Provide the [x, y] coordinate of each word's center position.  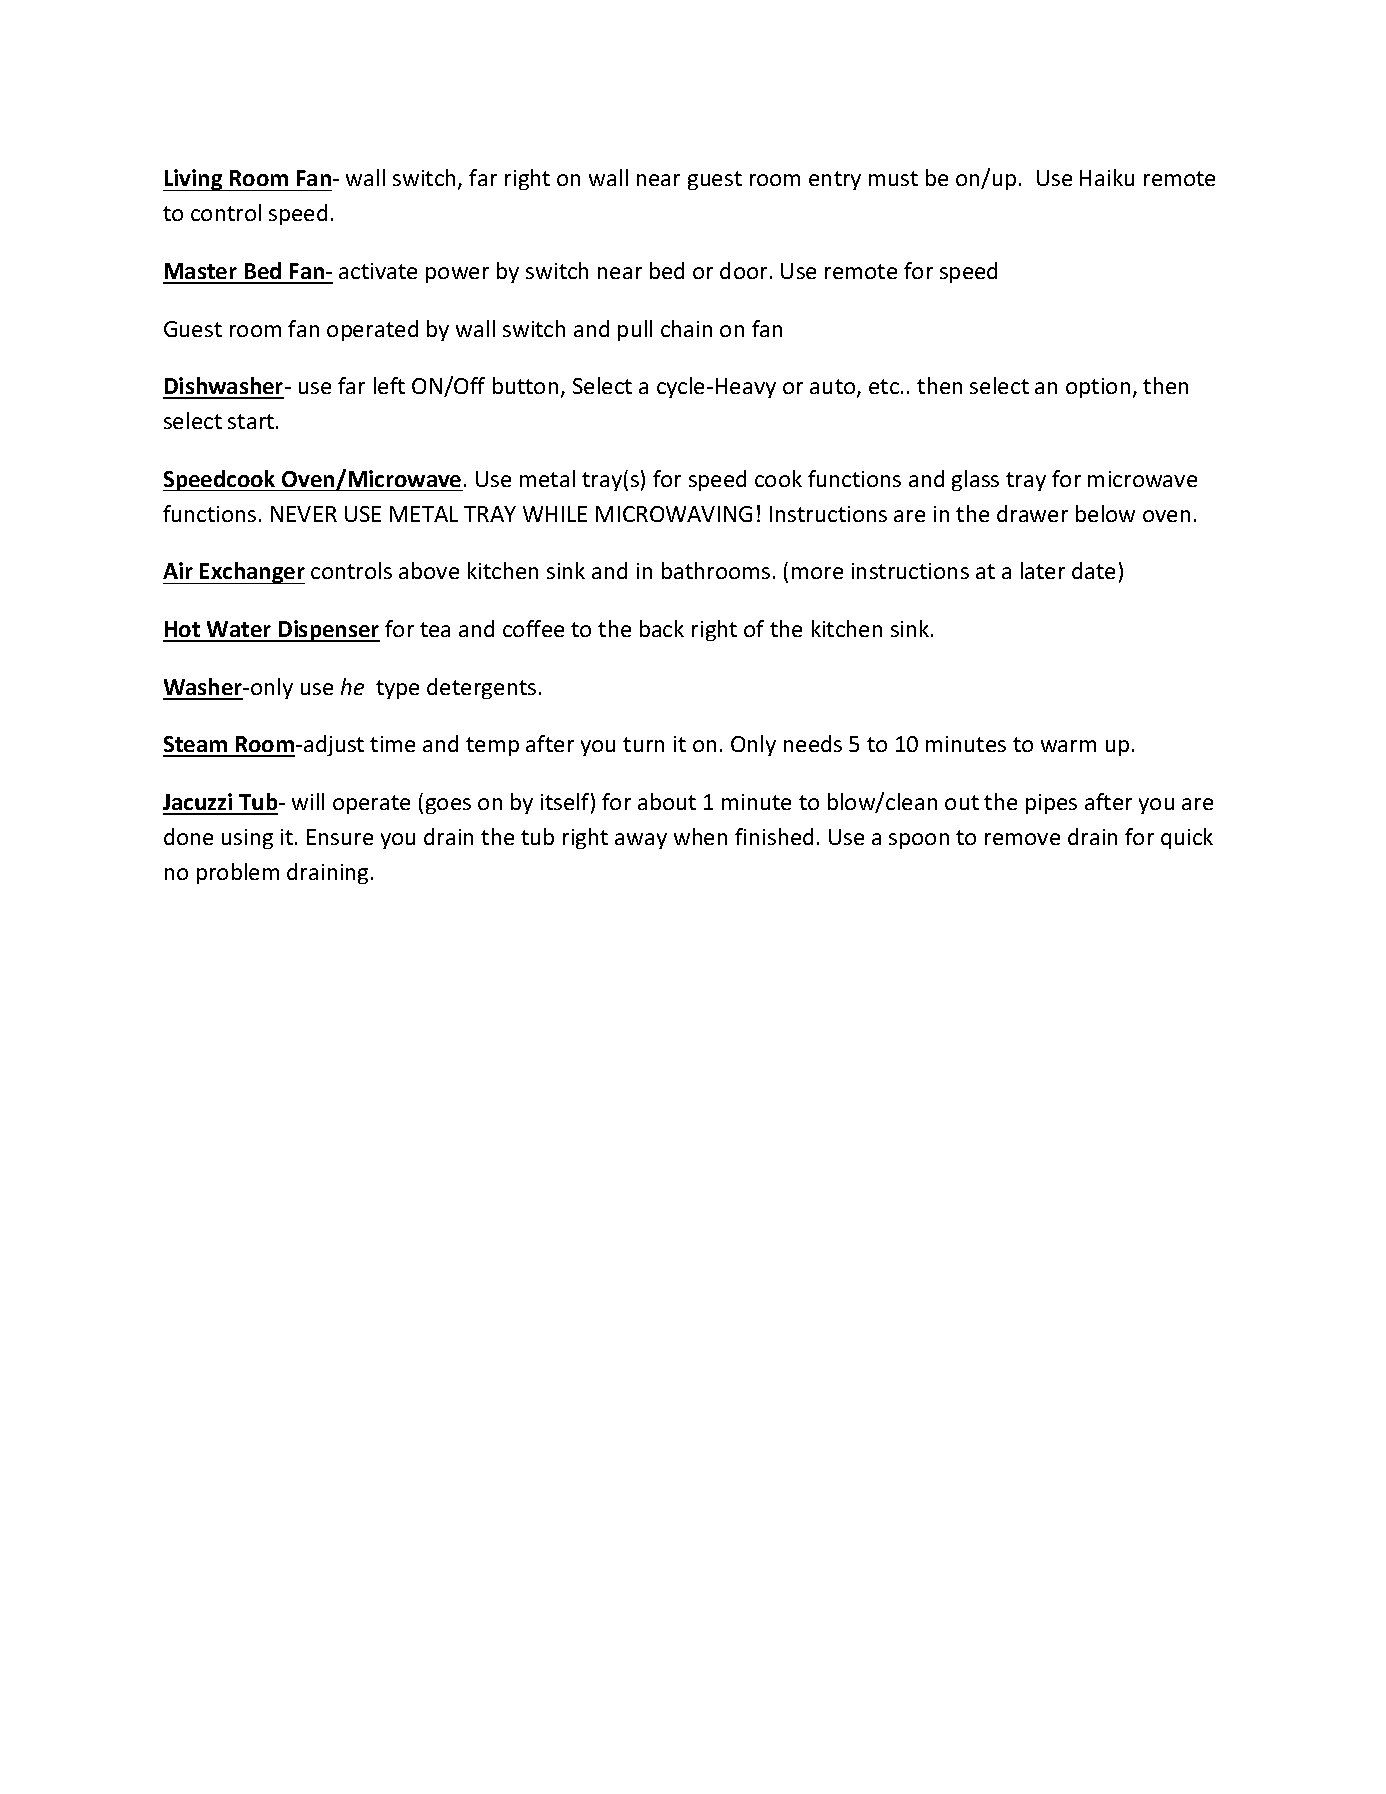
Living [194, 180]
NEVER [304, 514]
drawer [1032, 513]
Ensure [340, 837]
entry [835, 180]
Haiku [1107, 177]
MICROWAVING [674, 514]
